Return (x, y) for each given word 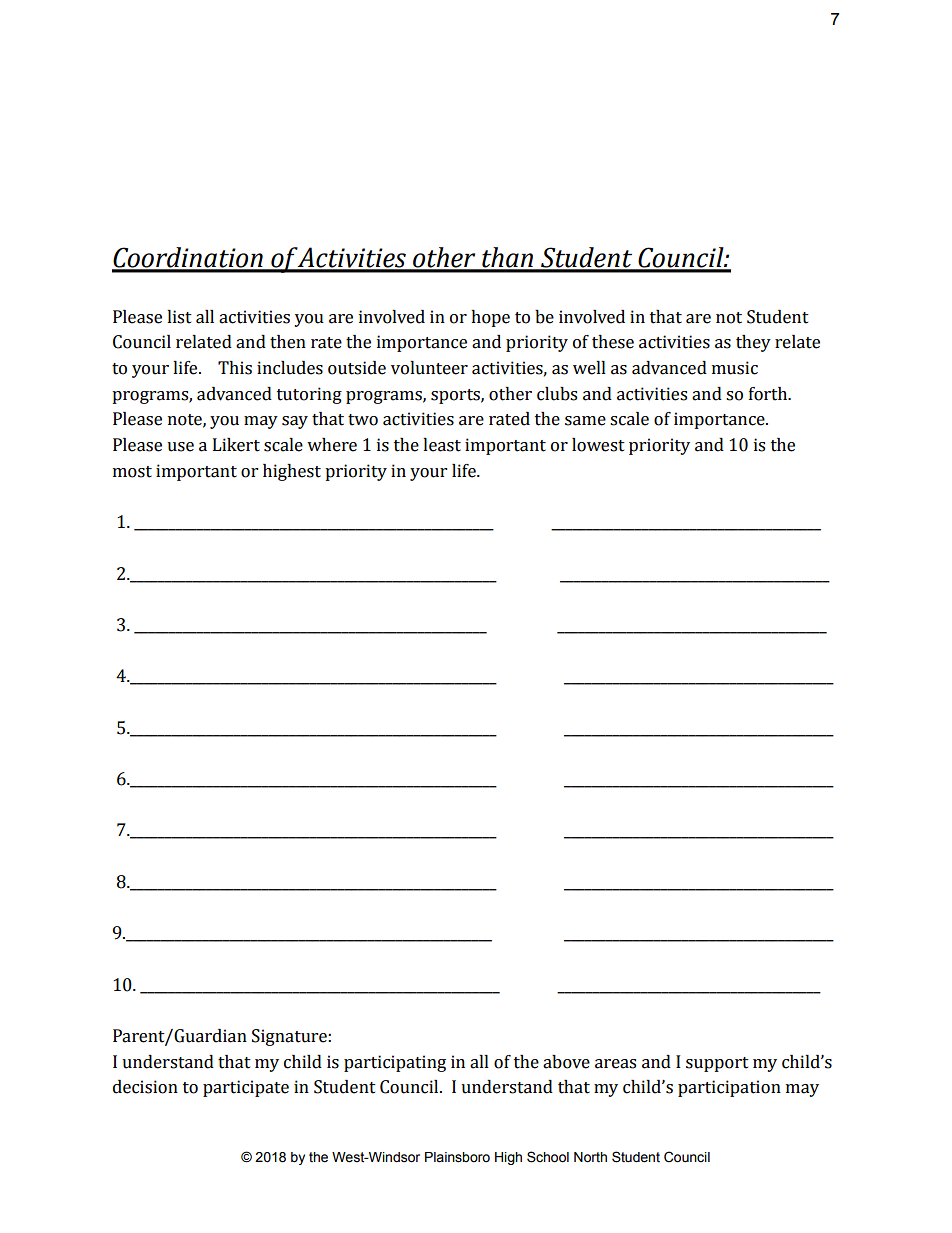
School (548, 1157)
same (585, 421)
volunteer (429, 368)
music (735, 368)
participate (246, 1088)
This (235, 368)
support (717, 1064)
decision (145, 1087)
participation (729, 1088)
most (132, 472)
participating (395, 1063)
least (442, 445)
